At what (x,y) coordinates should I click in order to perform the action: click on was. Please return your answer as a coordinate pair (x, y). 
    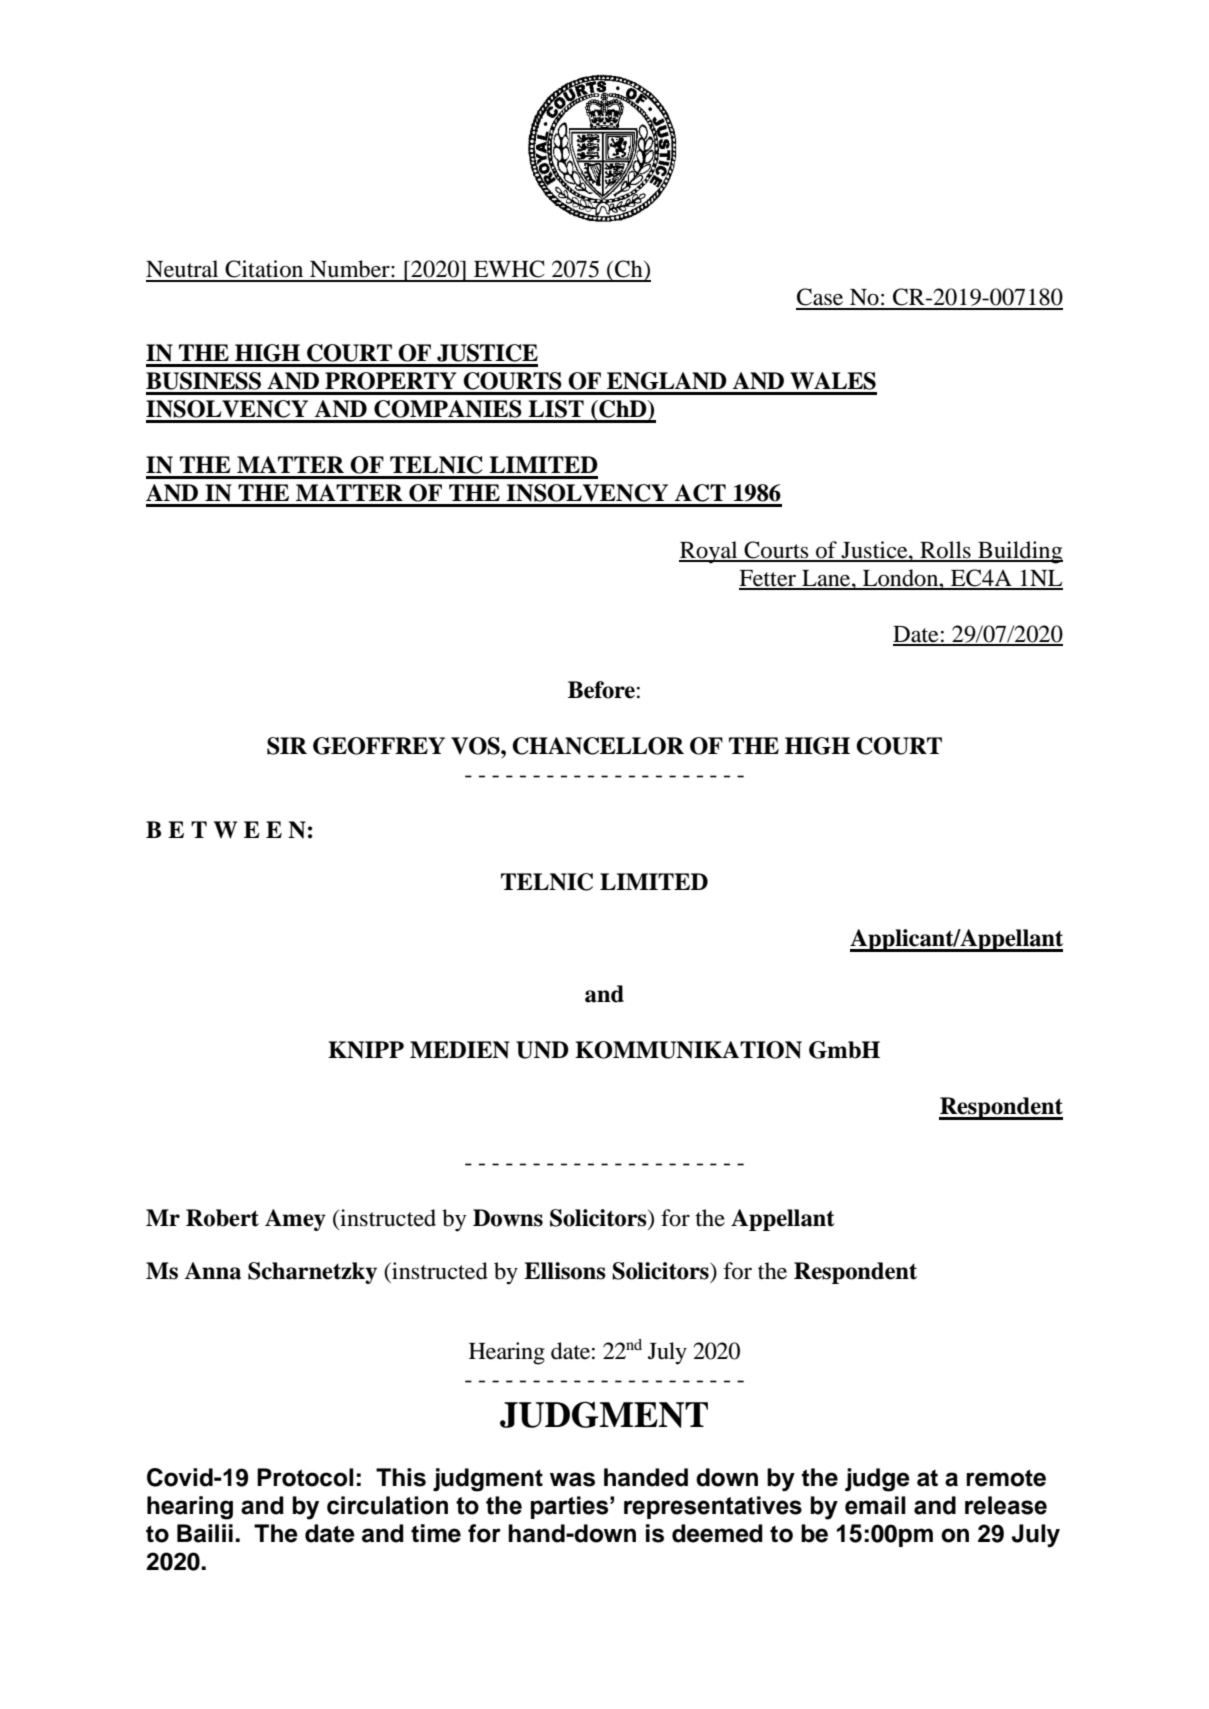
    Looking at the image, I should click on (572, 1479).
